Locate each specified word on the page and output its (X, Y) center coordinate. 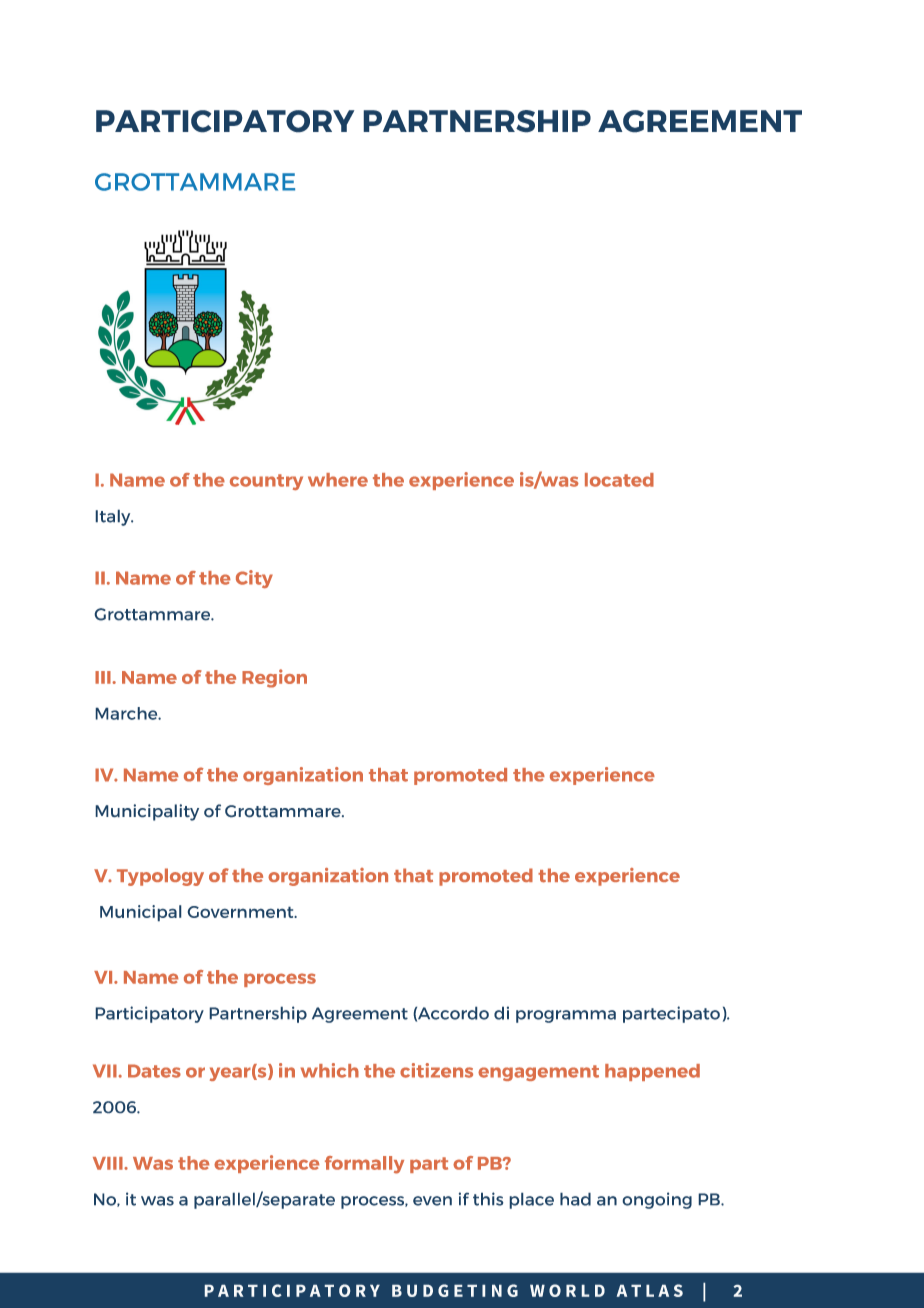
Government (242, 912)
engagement (538, 1073)
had (575, 1199)
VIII (109, 1163)
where (338, 480)
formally (364, 1165)
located (619, 480)
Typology (160, 877)
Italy (114, 518)
